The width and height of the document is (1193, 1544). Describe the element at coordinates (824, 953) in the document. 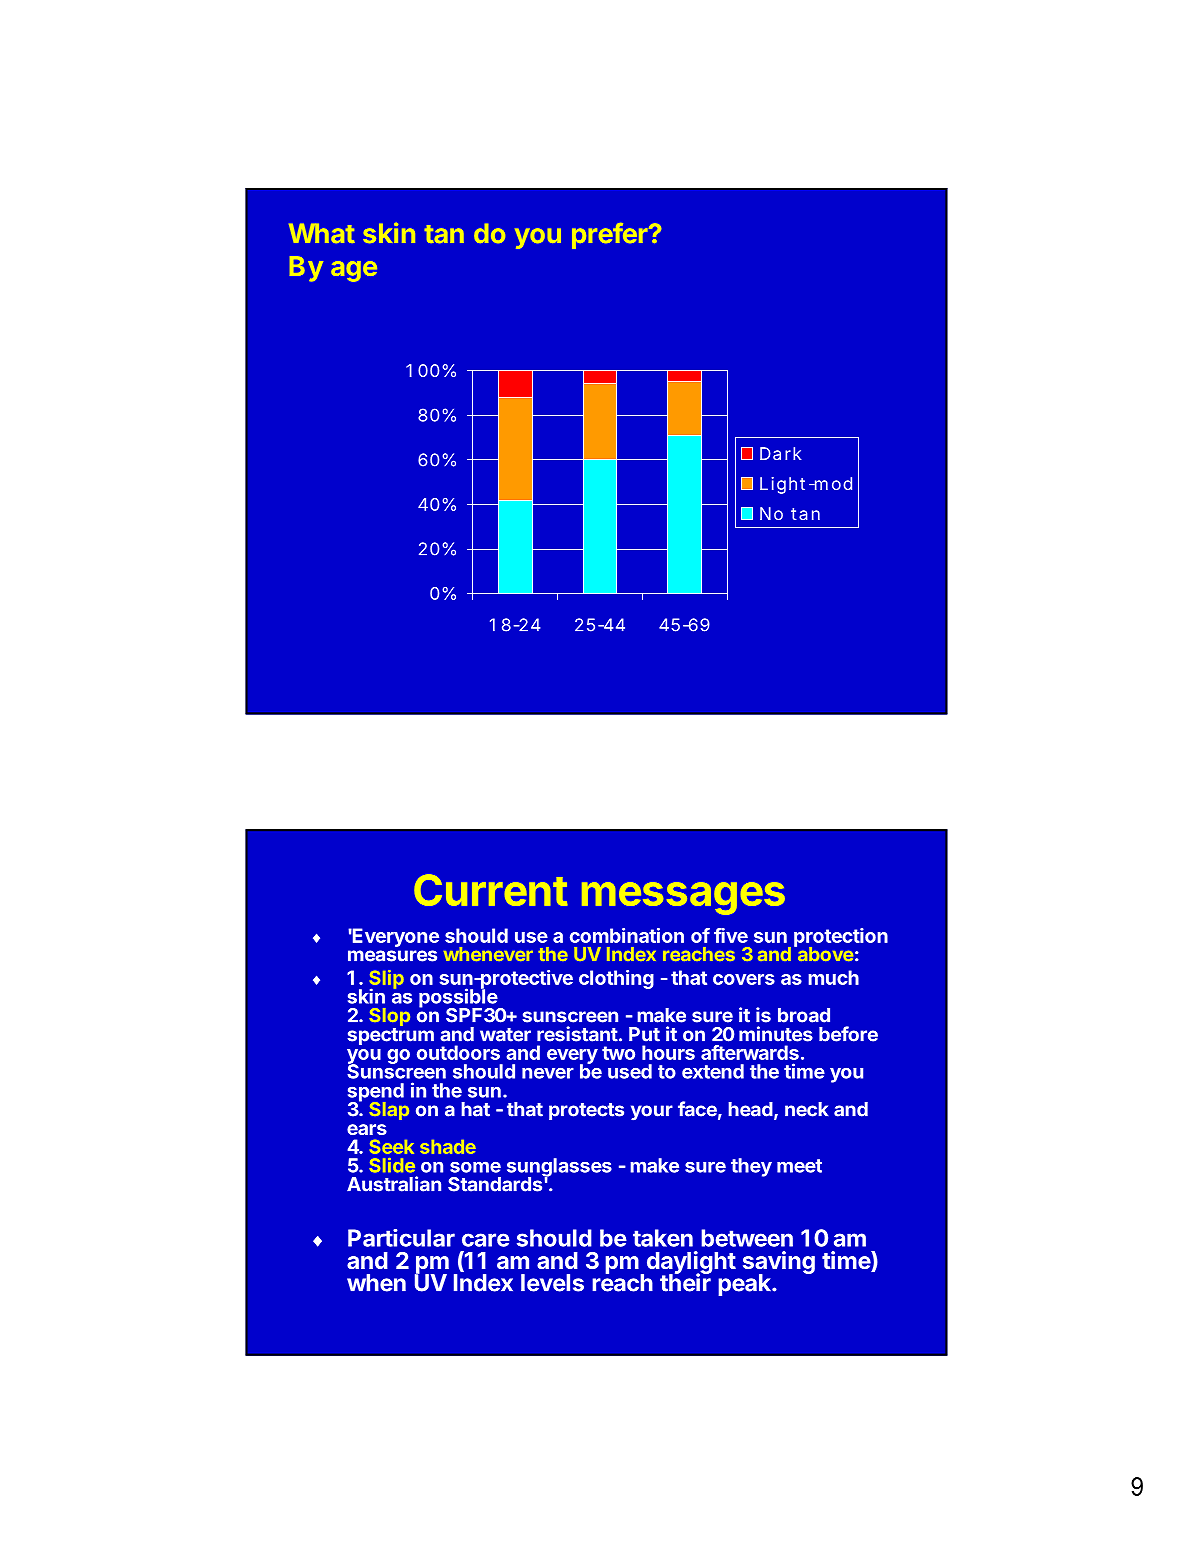

I see `above` at that location.
